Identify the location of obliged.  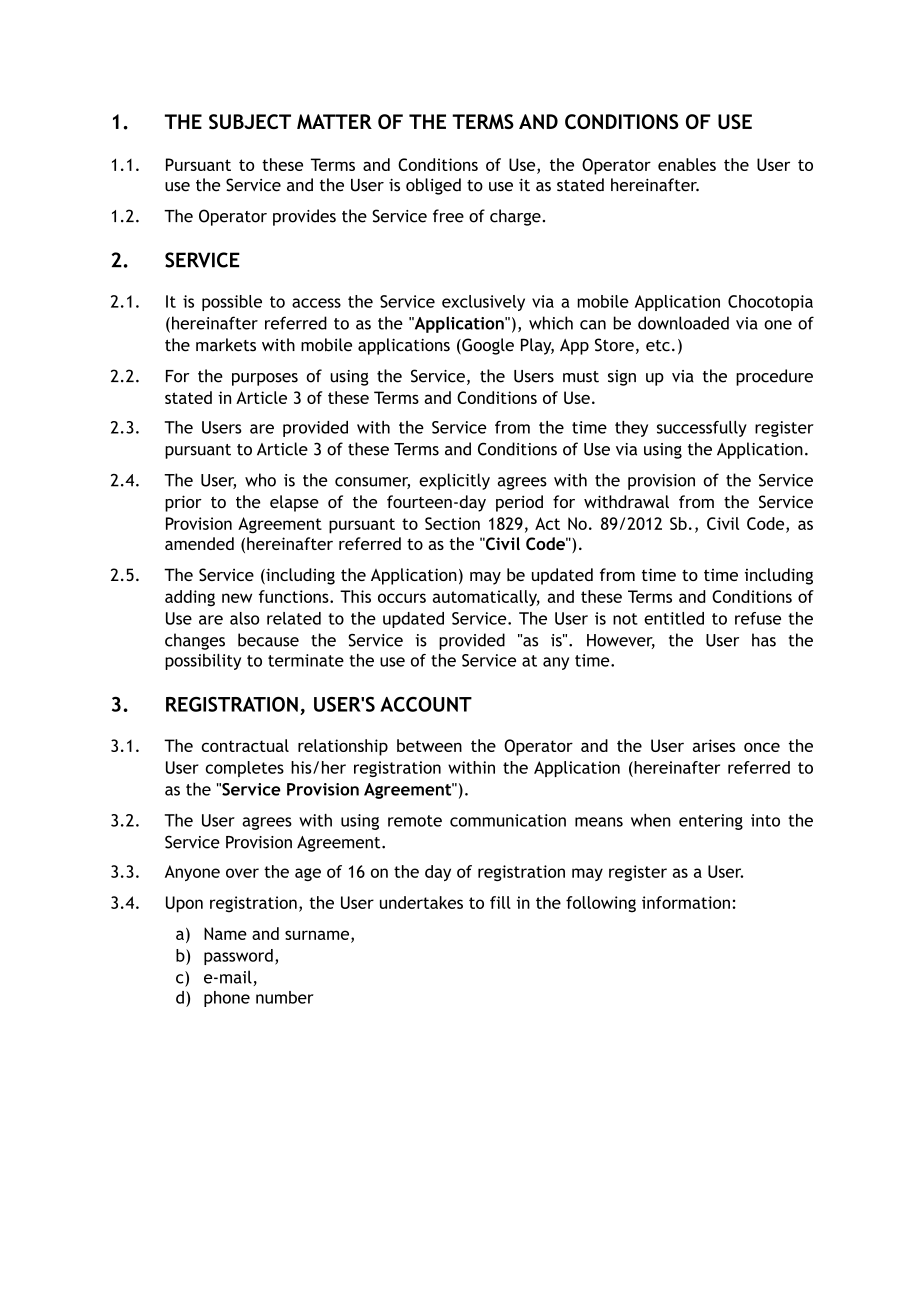
(433, 186).
